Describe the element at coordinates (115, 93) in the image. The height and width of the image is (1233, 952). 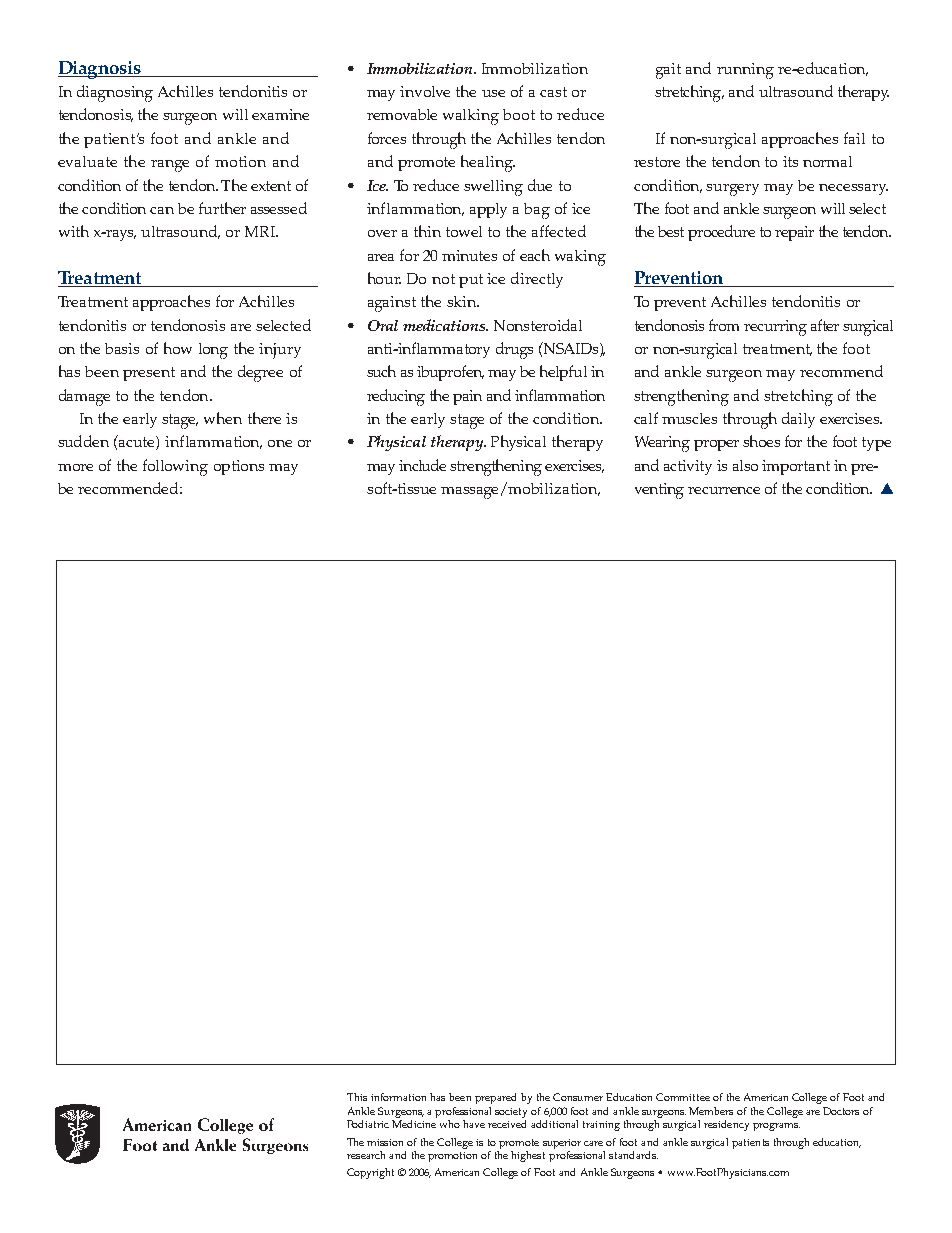
I see `diagnosing` at that location.
